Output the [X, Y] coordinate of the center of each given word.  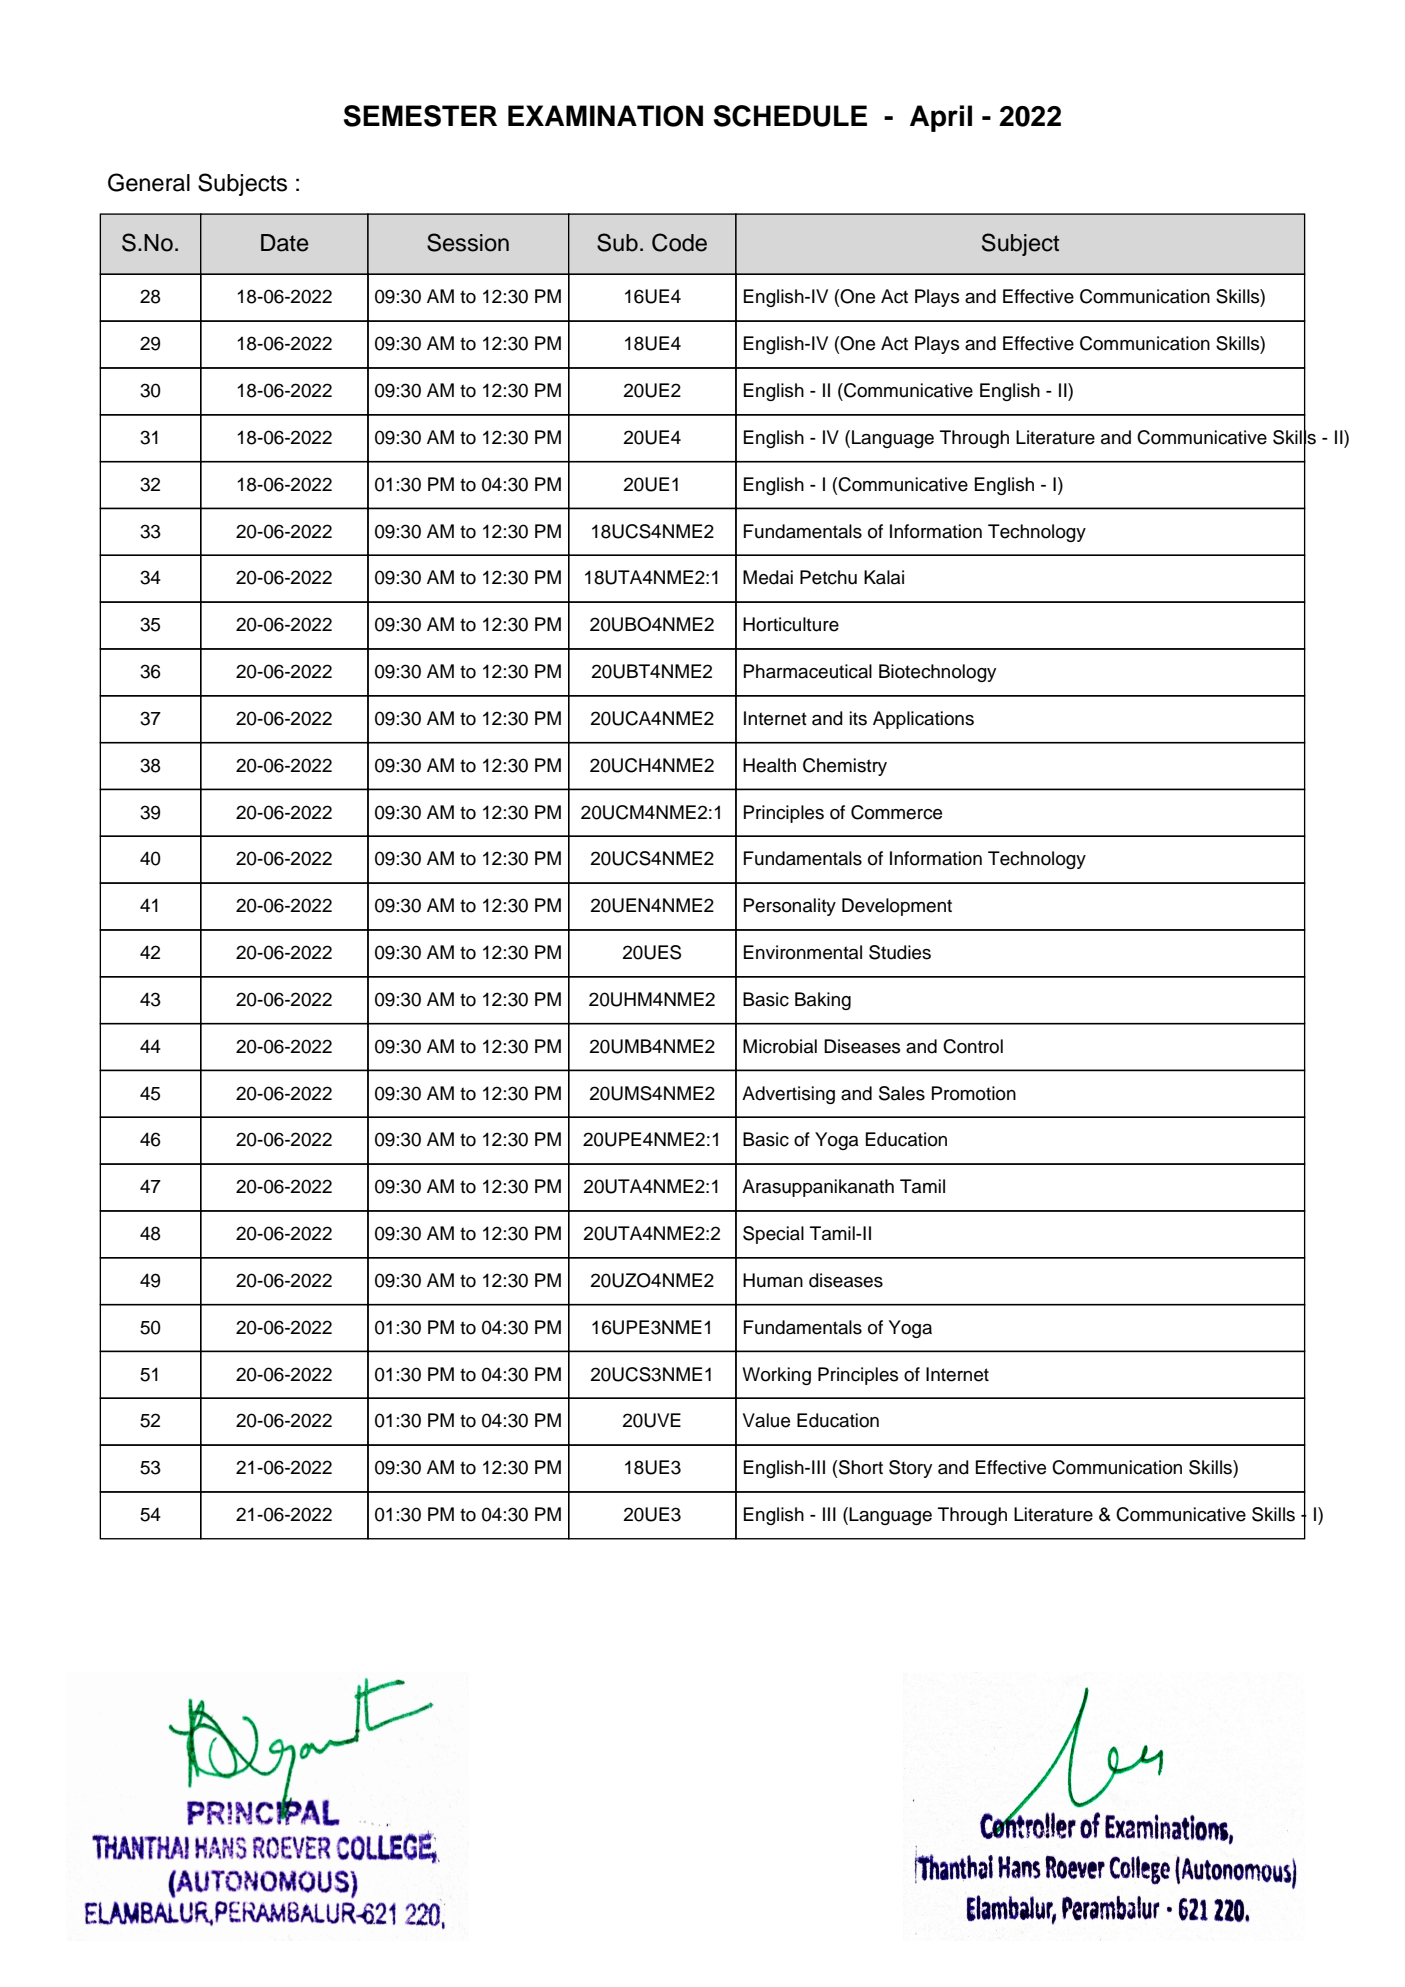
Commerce [896, 812]
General [149, 182]
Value [766, 1420]
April [941, 118]
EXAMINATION [605, 116]
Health [769, 765]
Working [776, 1376]
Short [861, 1467]
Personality [790, 907]
